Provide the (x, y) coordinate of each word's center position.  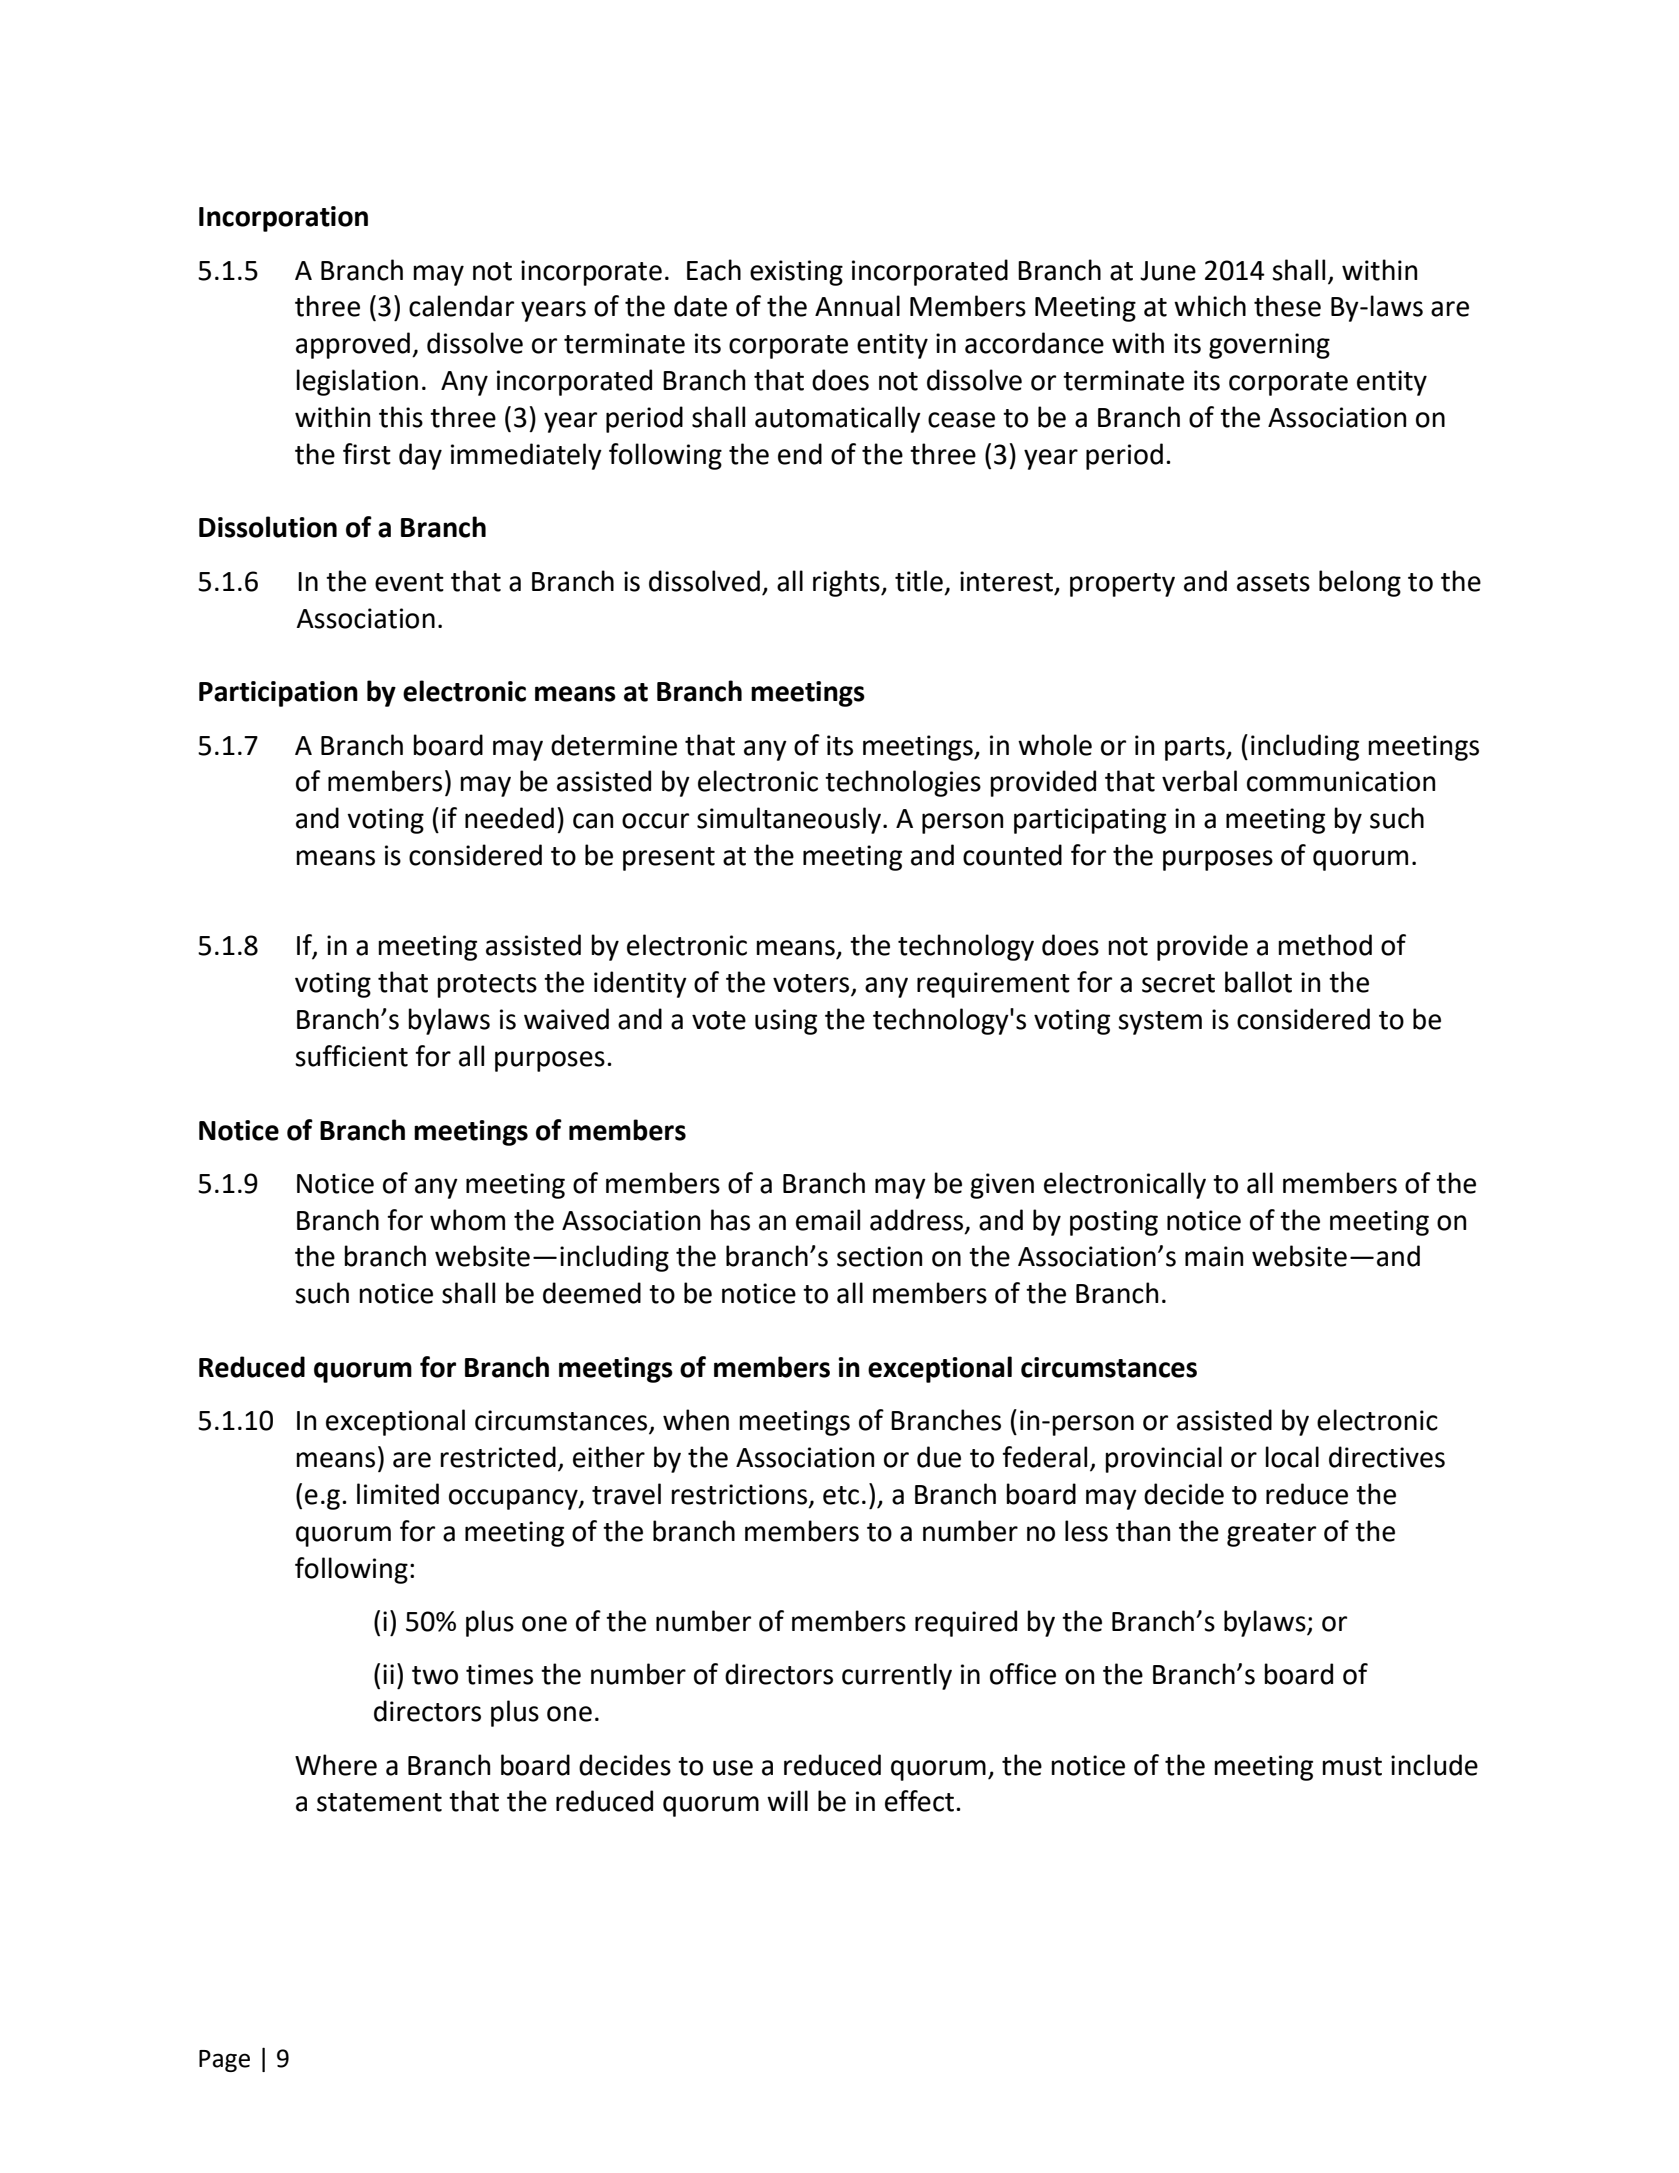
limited (398, 1494)
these (1287, 306)
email (828, 1220)
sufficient (351, 1056)
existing (796, 273)
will (787, 1800)
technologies (903, 783)
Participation (278, 694)
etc (841, 1495)
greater (1271, 1535)
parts (1196, 749)
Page (224, 2061)
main (1214, 1256)
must (1352, 1766)
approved (353, 345)
